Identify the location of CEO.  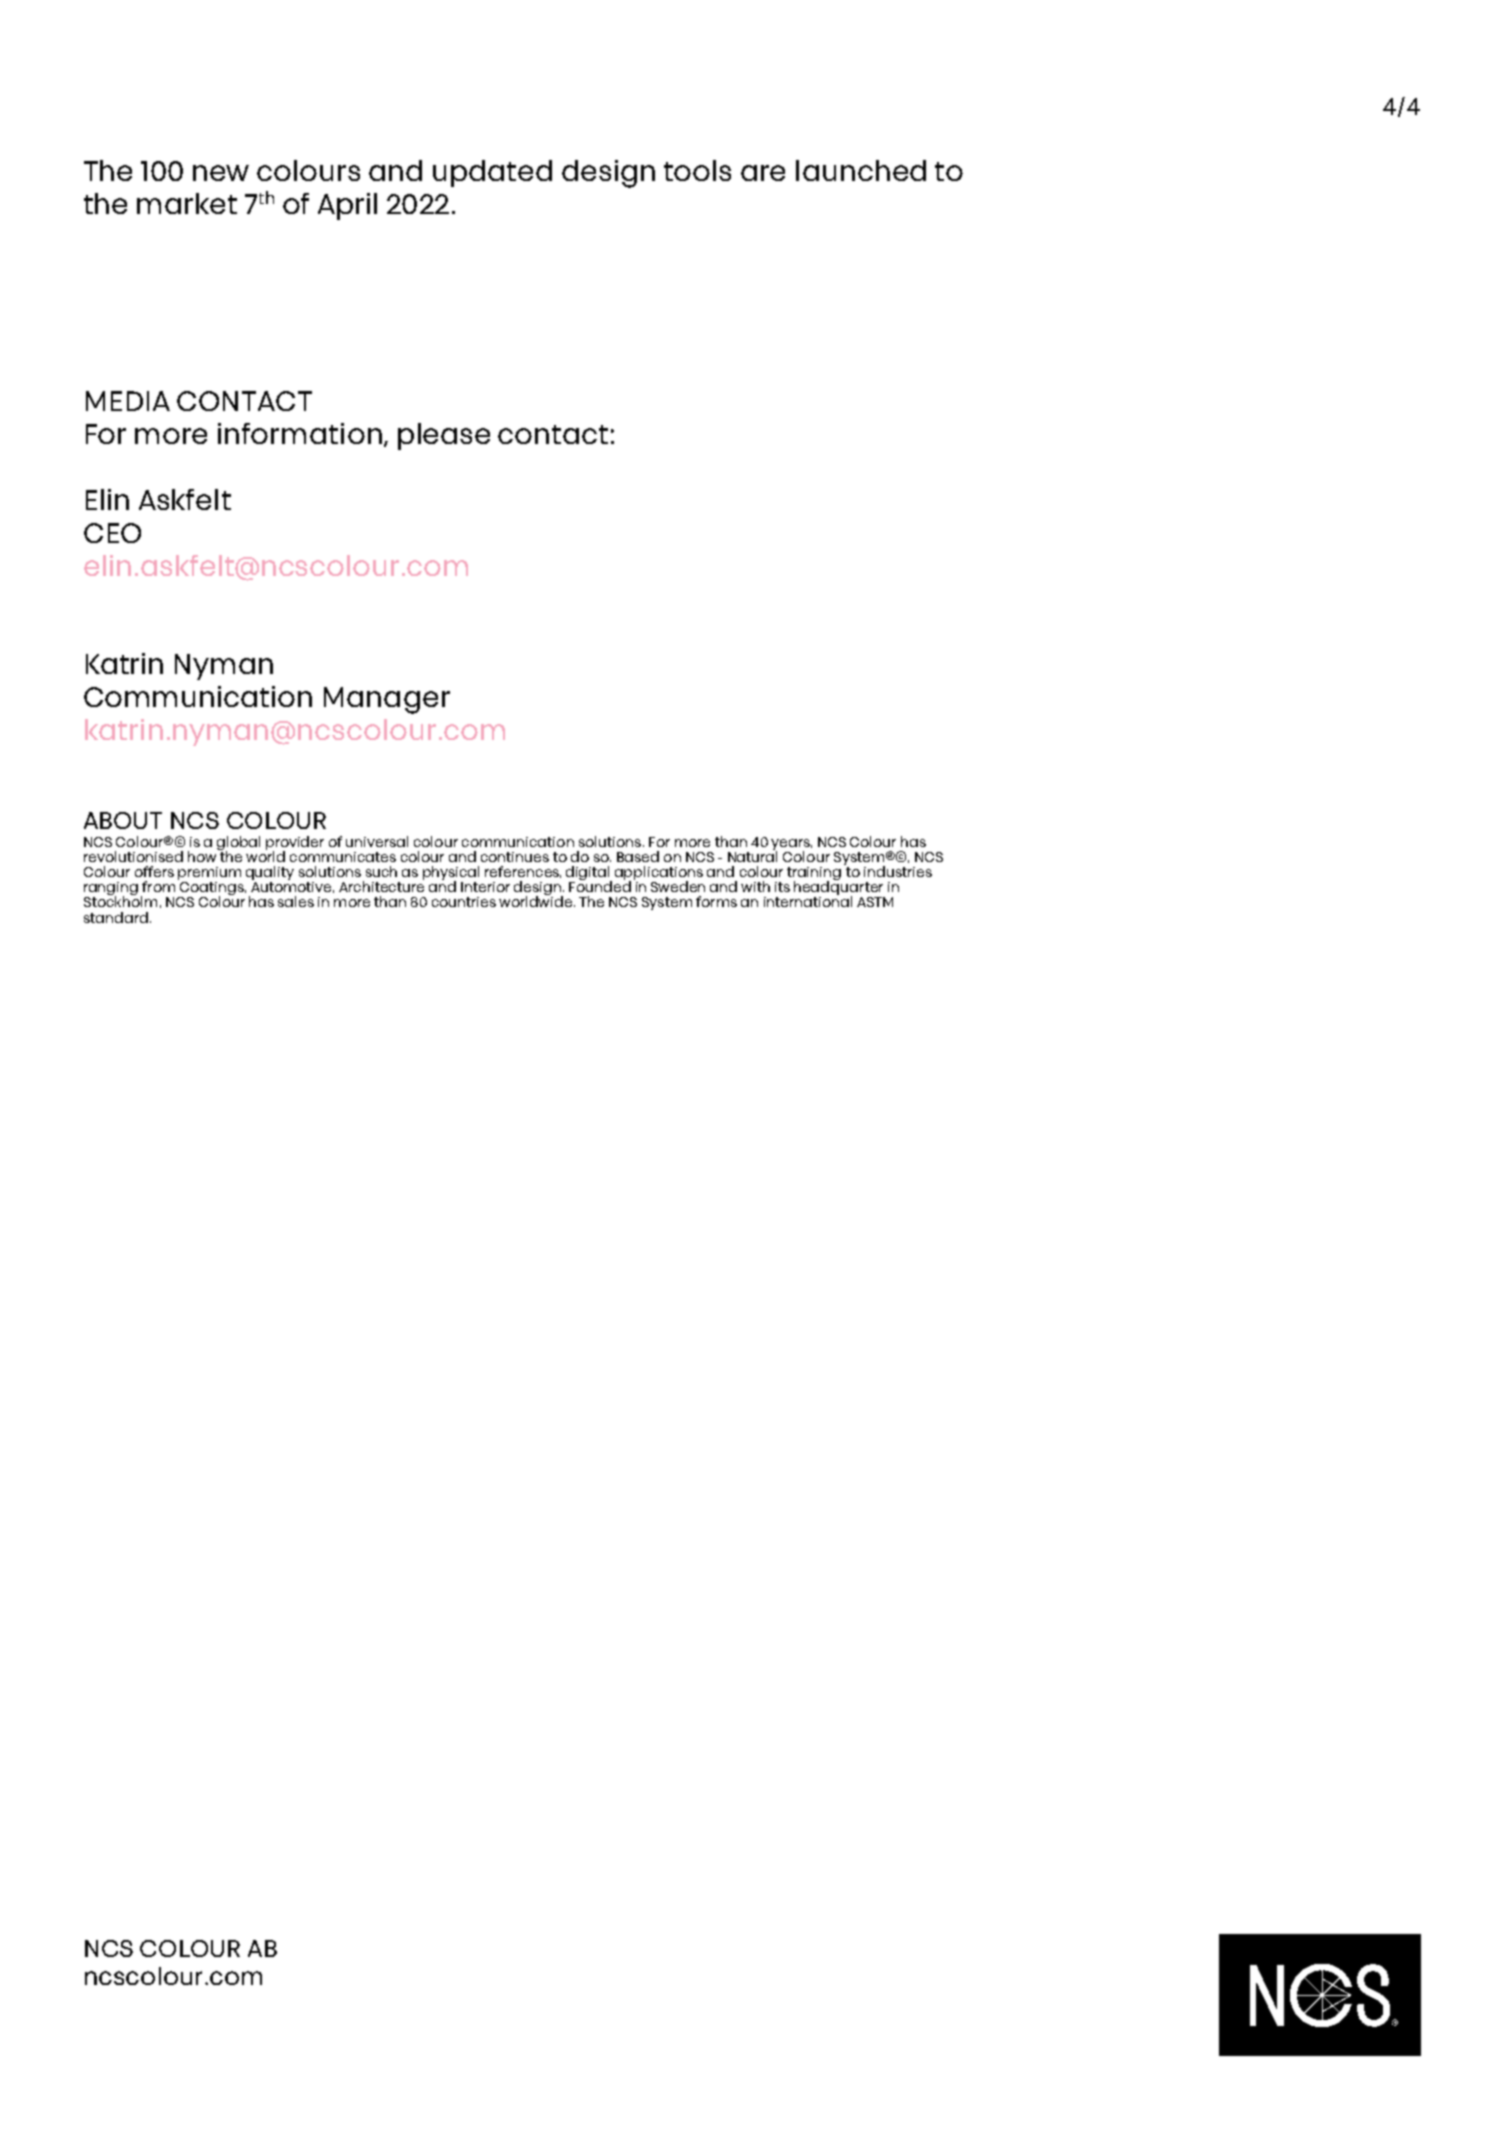
(112, 533).
